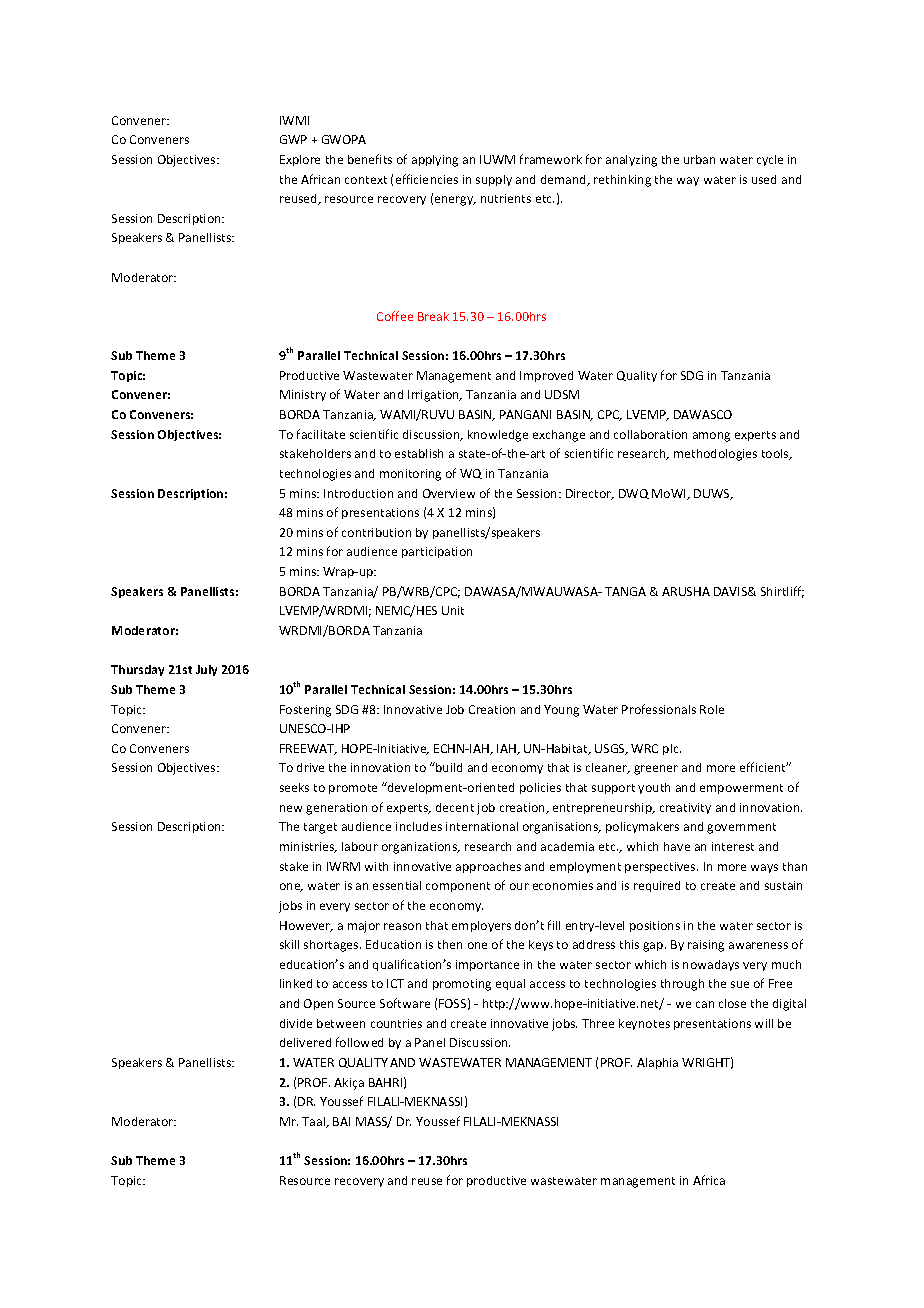  Describe the element at coordinates (699, 159) in the page. I see `urban` at that location.
